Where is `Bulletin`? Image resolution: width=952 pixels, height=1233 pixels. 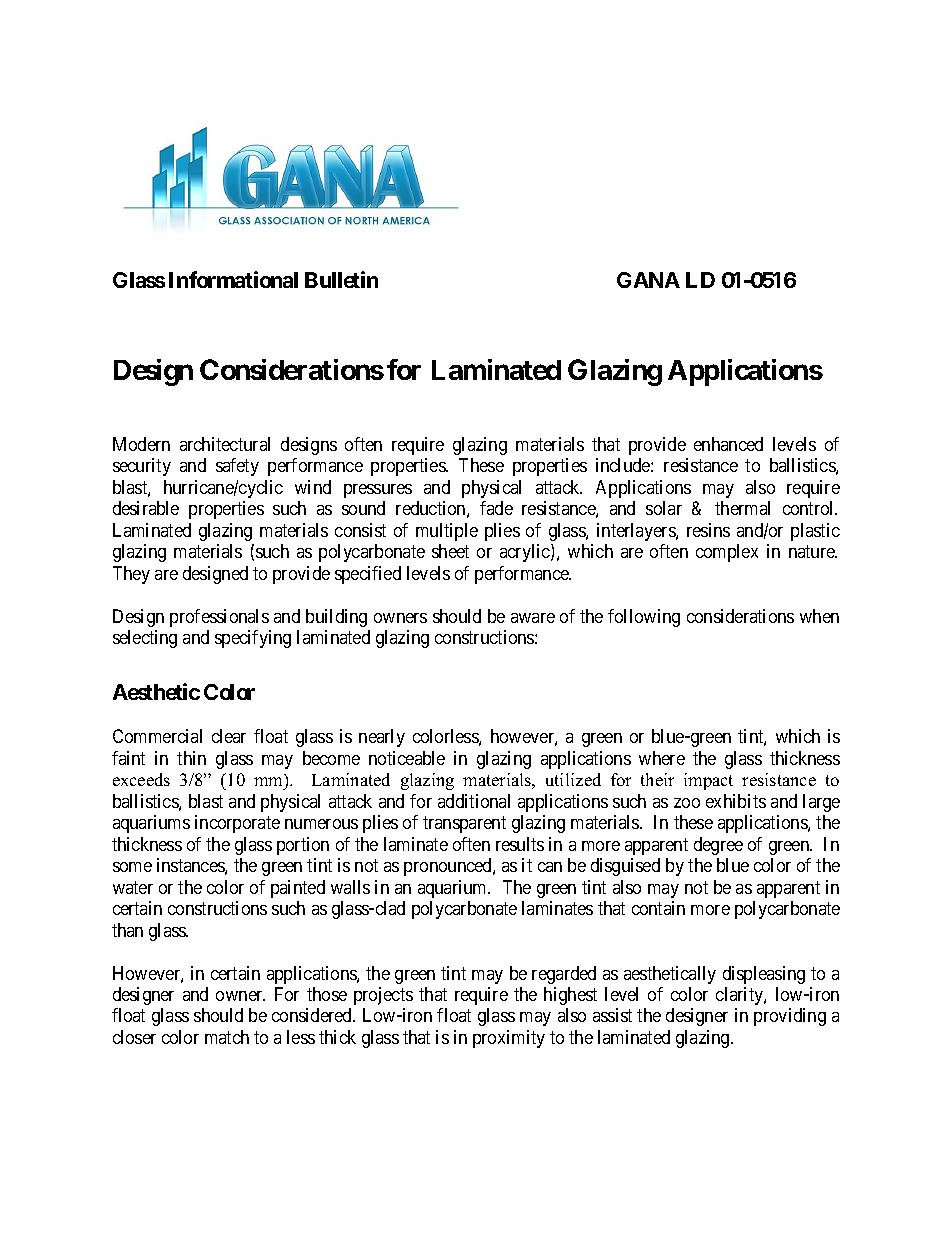 Bulletin is located at coordinates (341, 279).
